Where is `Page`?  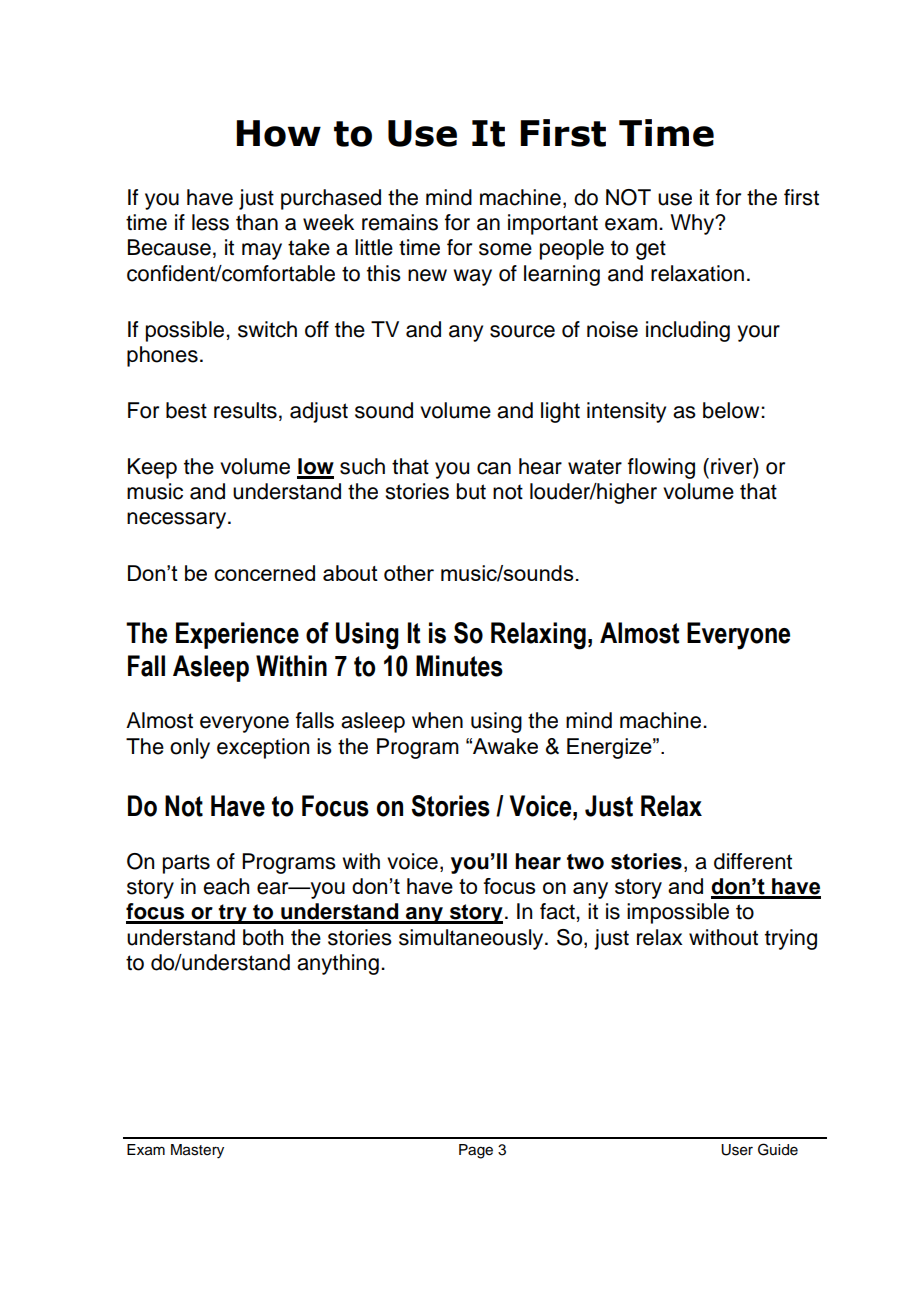 Page is located at coordinates (476, 1151).
